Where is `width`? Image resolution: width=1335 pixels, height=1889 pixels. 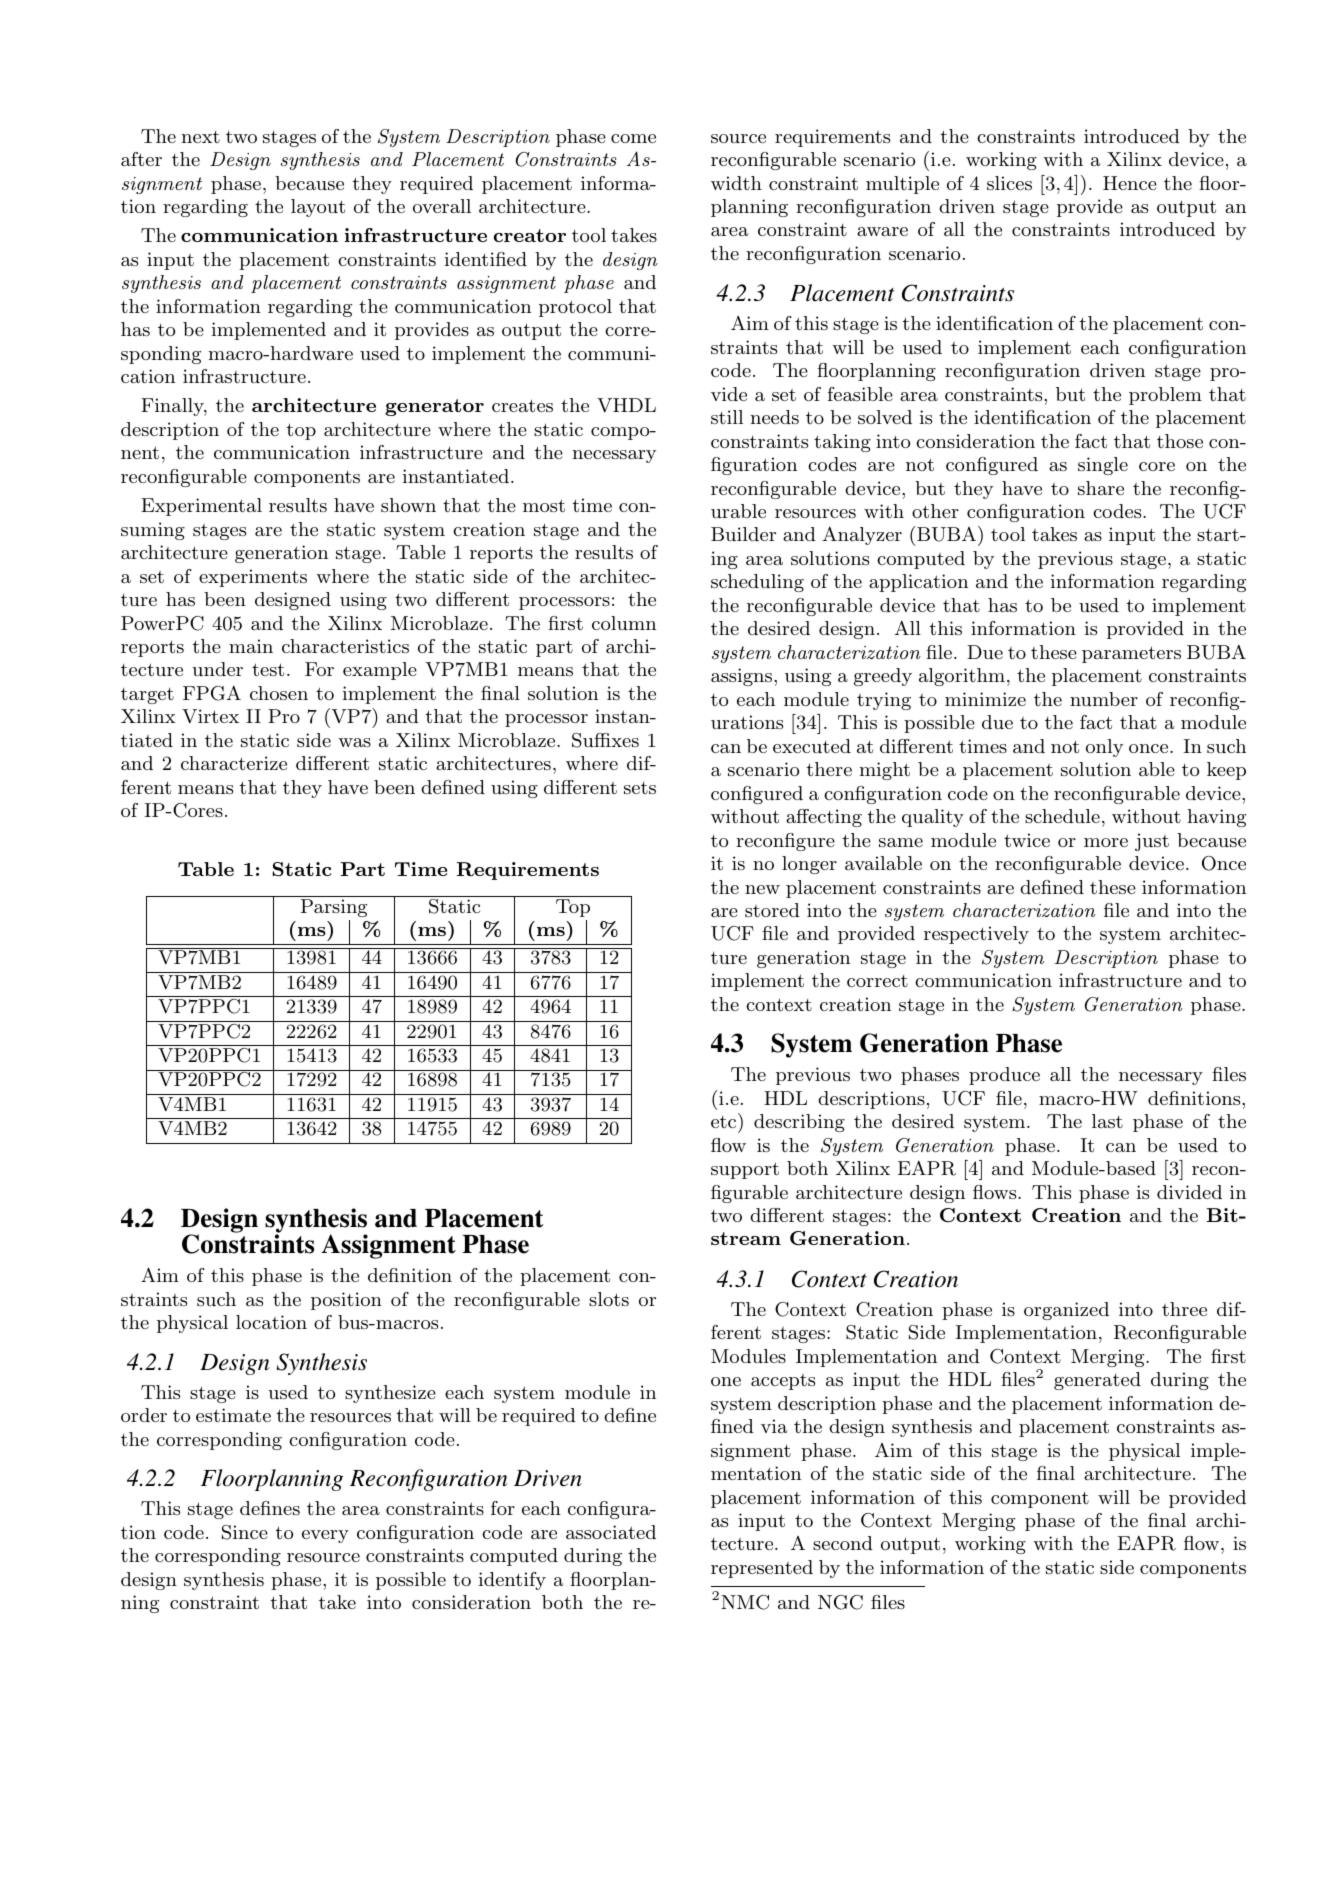 width is located at coordinates (736, 183).
